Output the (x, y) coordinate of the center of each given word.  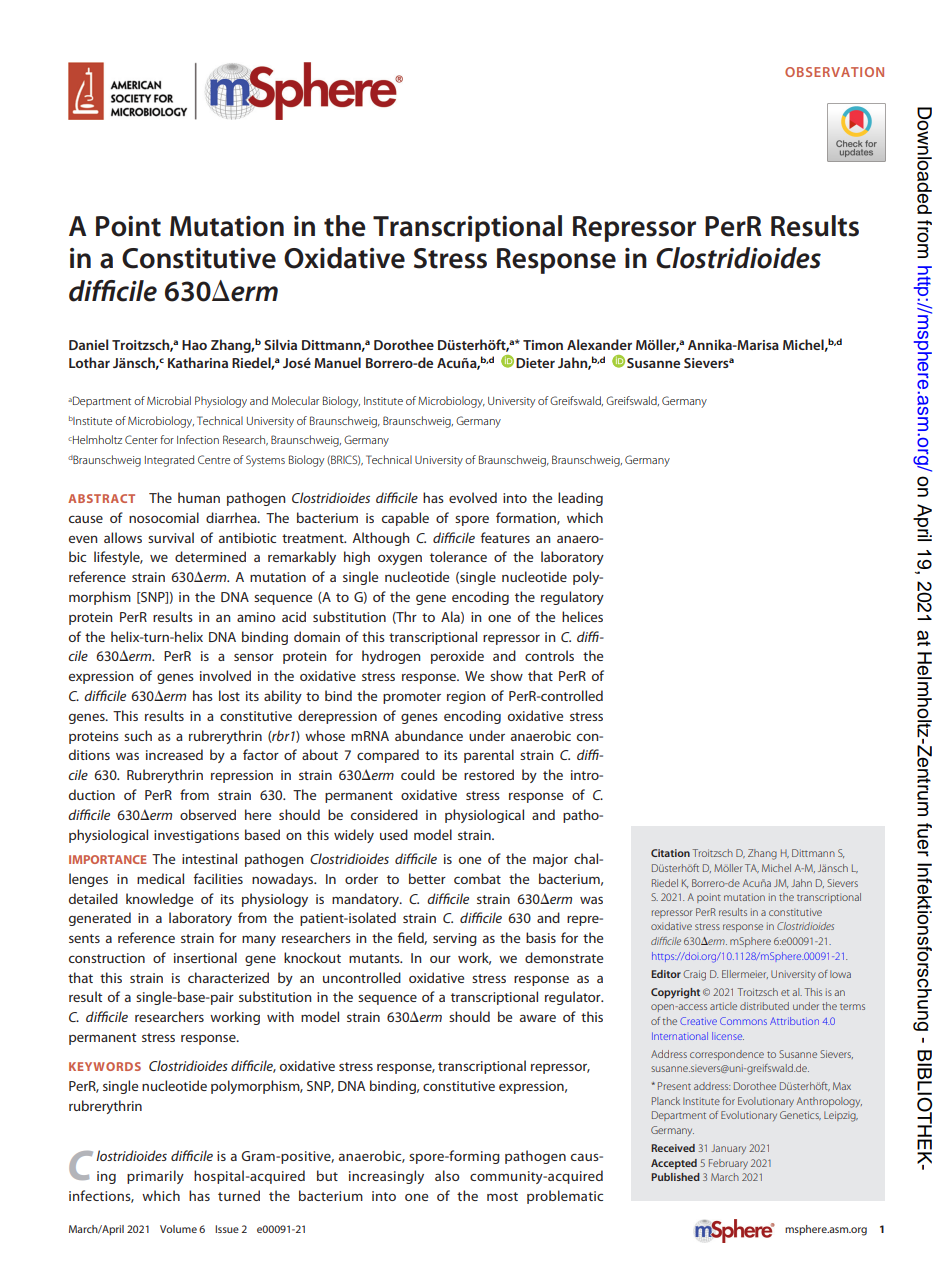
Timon (543, 345)
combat (477, 878)
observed (208, 814)
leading (580, 499)
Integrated (169, 461)
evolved (473, 497)
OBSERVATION (834, 72)
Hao (194, 345)
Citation (670, 853)
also (447, 1175)
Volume (178, 1229)
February (728, 1164)
